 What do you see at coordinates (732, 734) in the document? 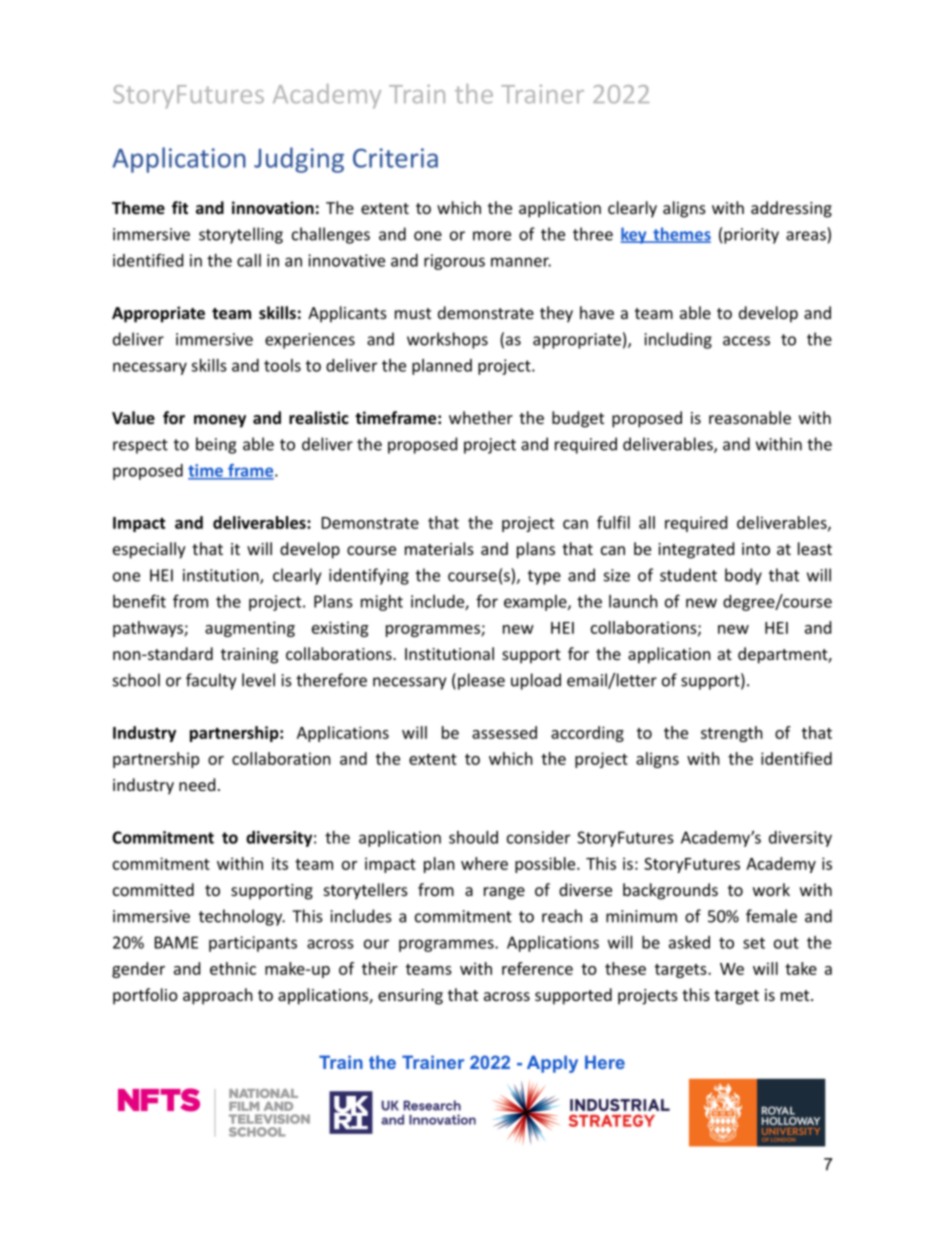
I see `strength` at bounding box center [732, 734].
